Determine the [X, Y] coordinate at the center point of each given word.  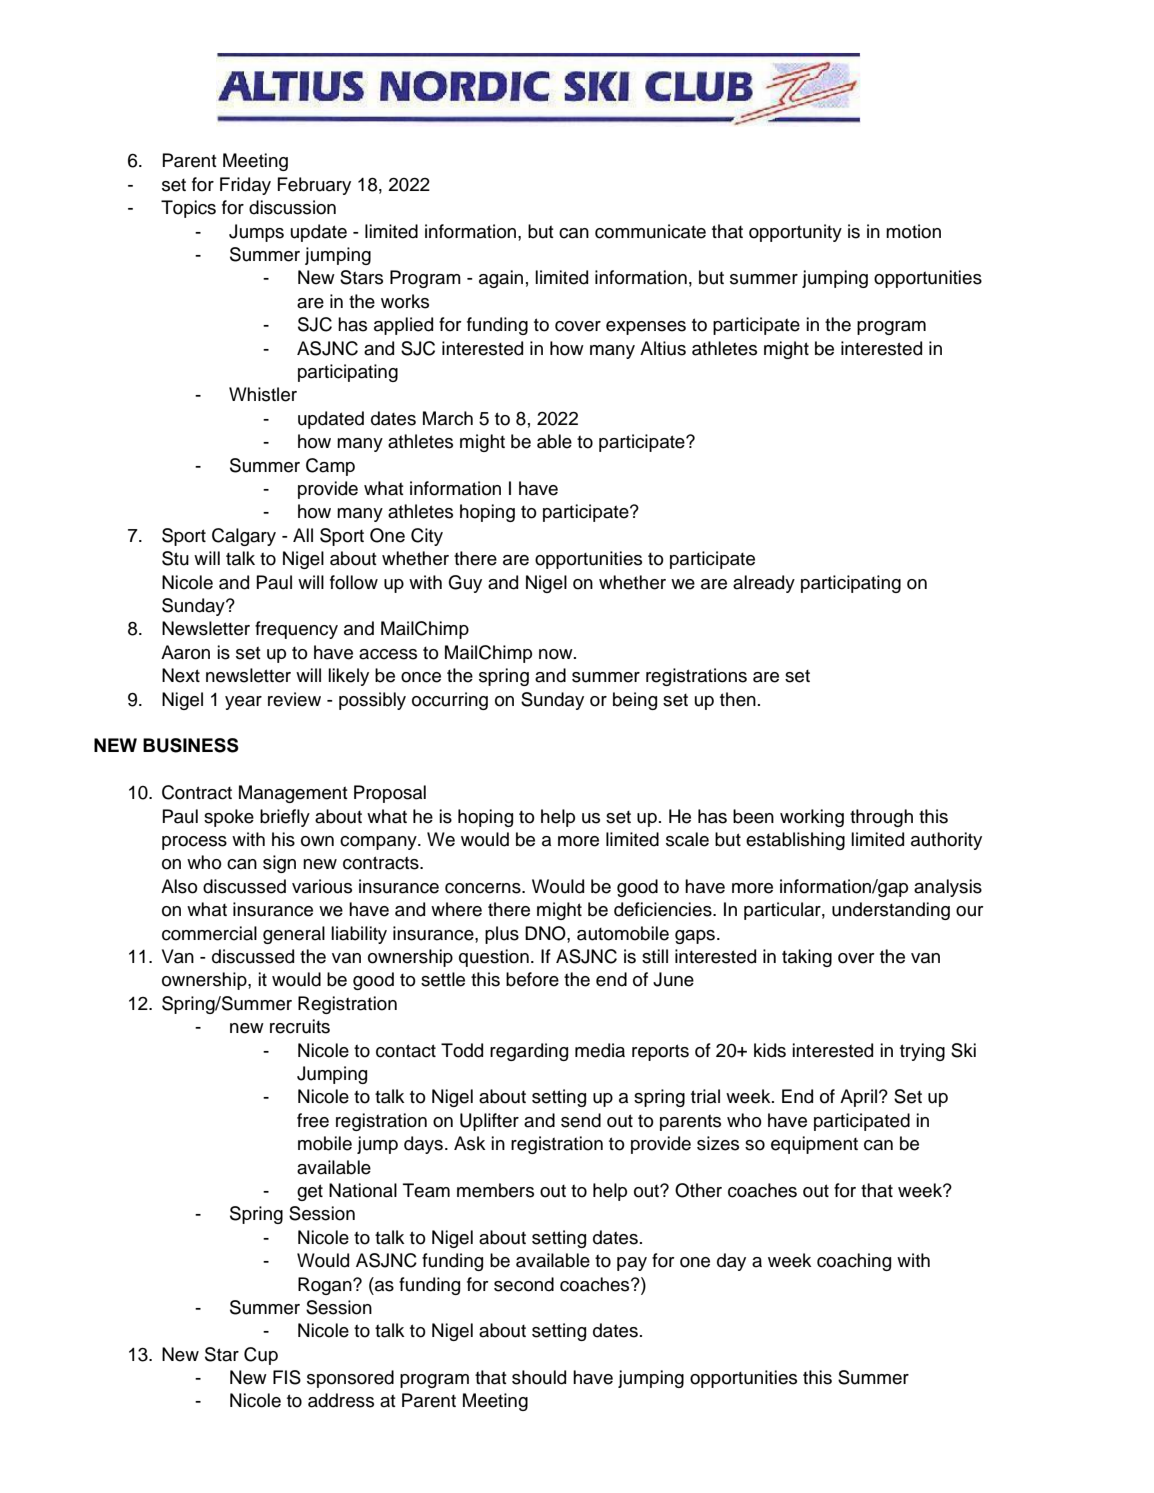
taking [807, 958]
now [557, 654]
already [764, 584]
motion [913, 231]
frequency [296, 630]
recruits [300, 1026]
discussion [292, 207]
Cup [261, 1356]
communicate [650, 231]
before [532, 979]
